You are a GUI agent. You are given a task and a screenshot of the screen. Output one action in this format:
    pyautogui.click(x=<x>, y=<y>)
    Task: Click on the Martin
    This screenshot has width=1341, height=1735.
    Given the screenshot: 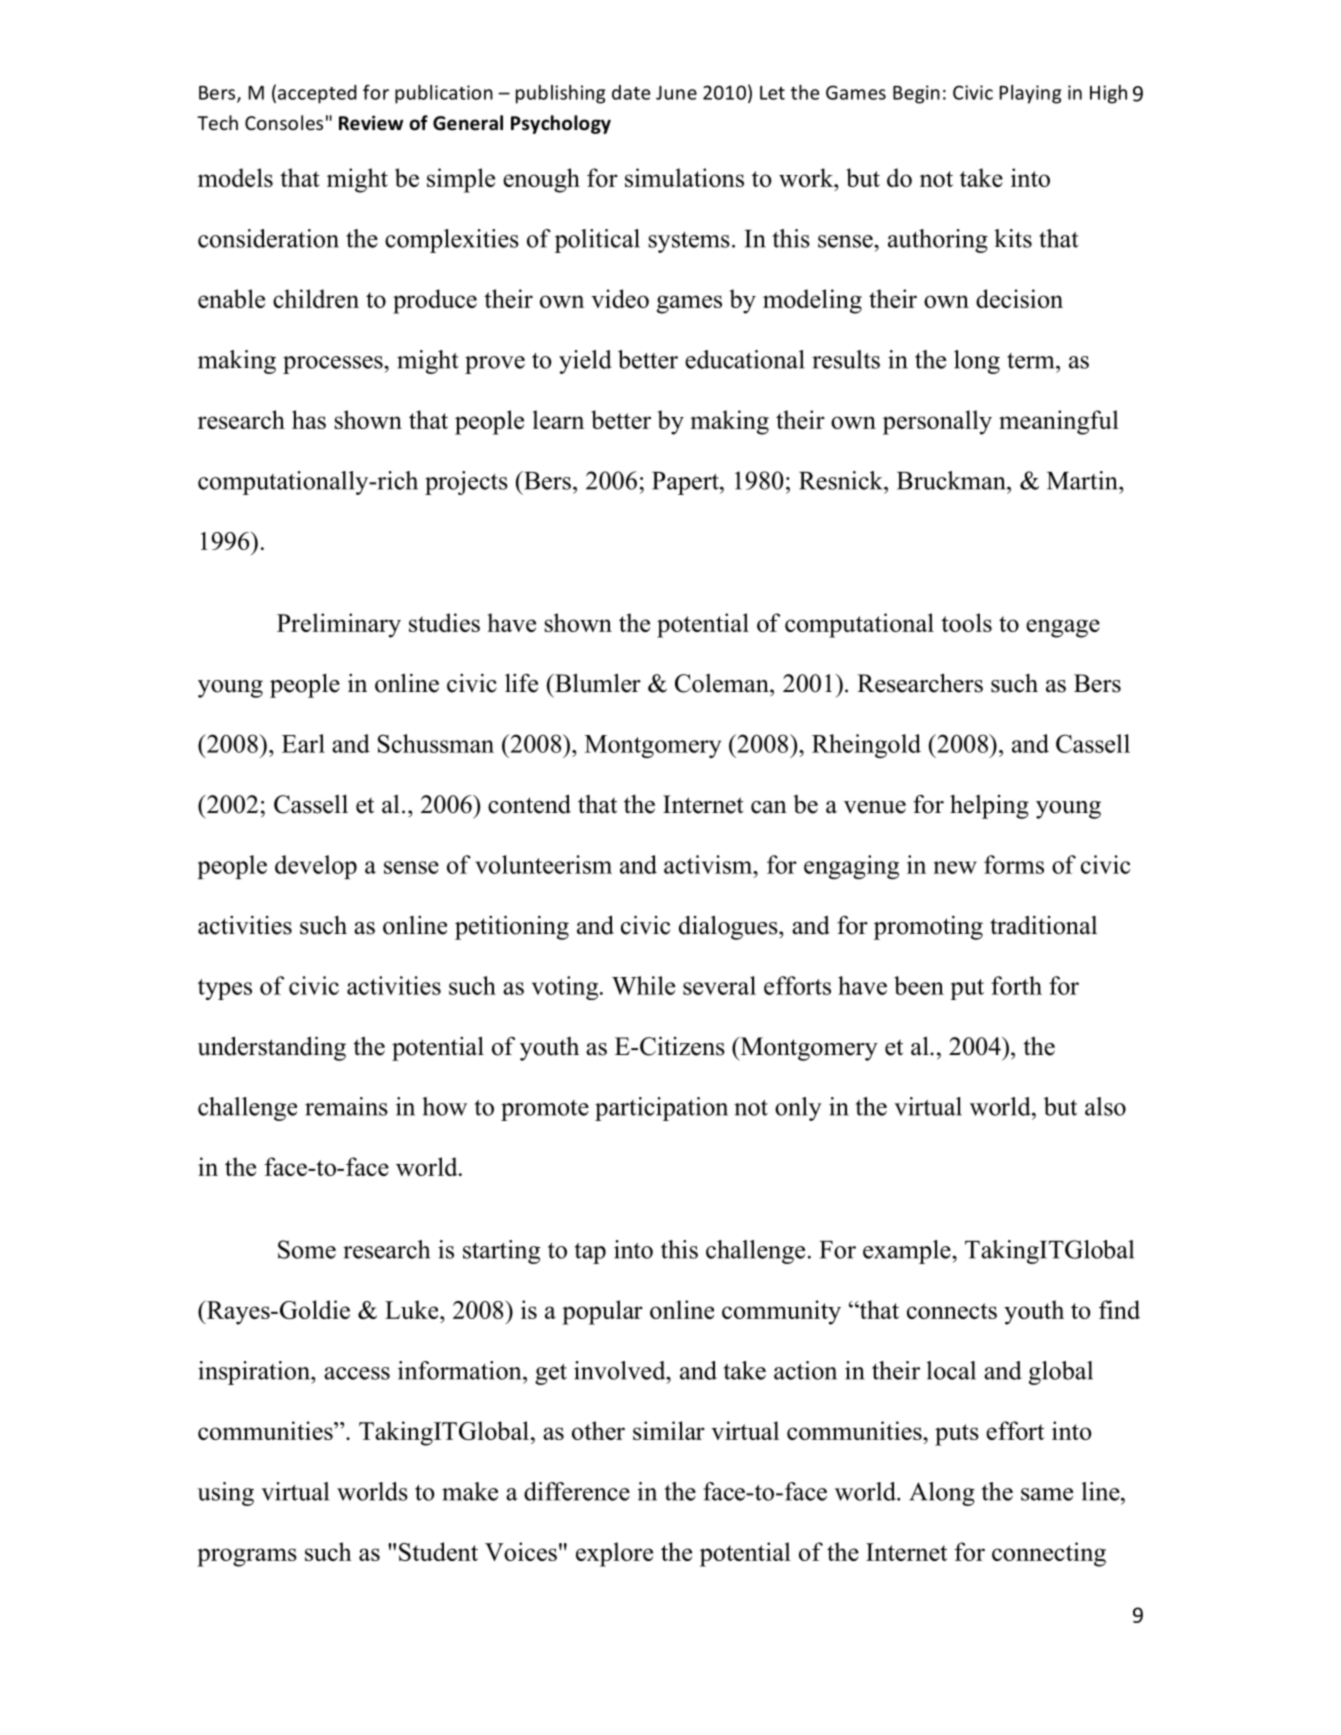 What is the action you would take?
    pyautogui.click(x=1083, y=480)
